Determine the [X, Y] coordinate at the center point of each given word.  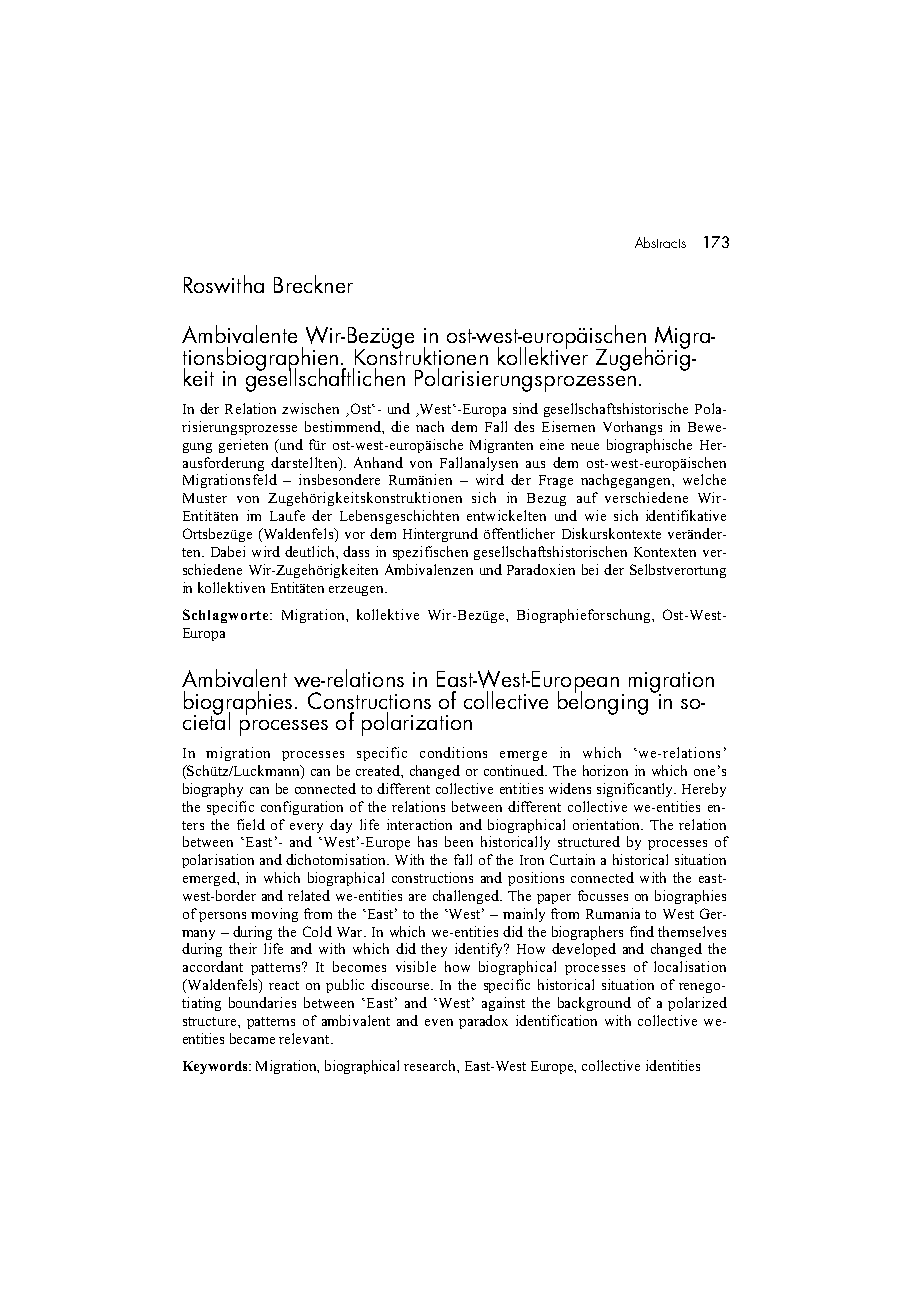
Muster [205, 498]
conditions [453, 752]
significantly [636, 790]
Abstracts [660, 242]
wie [595, 515]
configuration [302, 808]
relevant [305, 1038]
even [439, 1022]
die [400, 426]
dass [356, 551]
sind [525, 408]
